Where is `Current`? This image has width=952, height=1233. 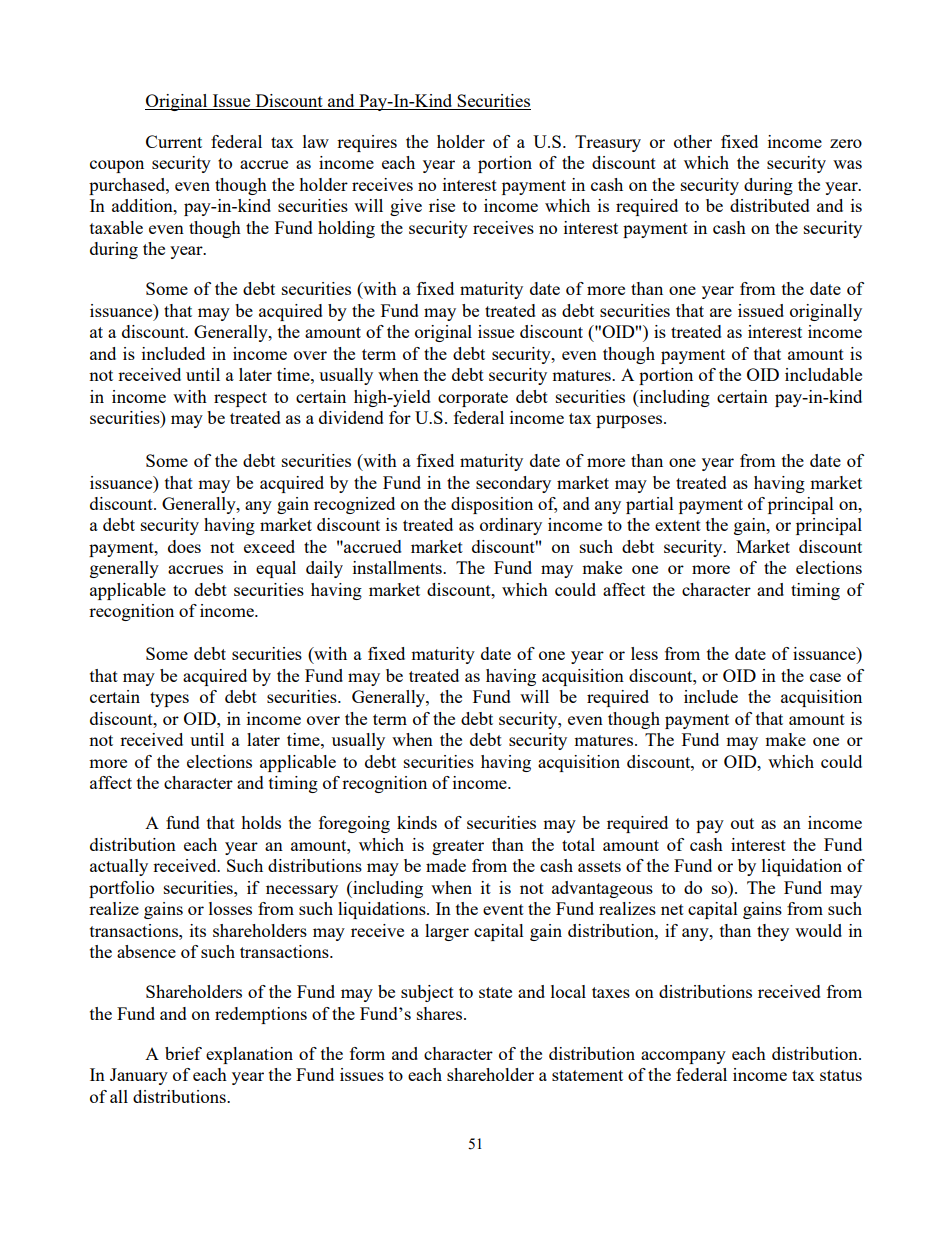
Current is located at coordinates (174, 141).
